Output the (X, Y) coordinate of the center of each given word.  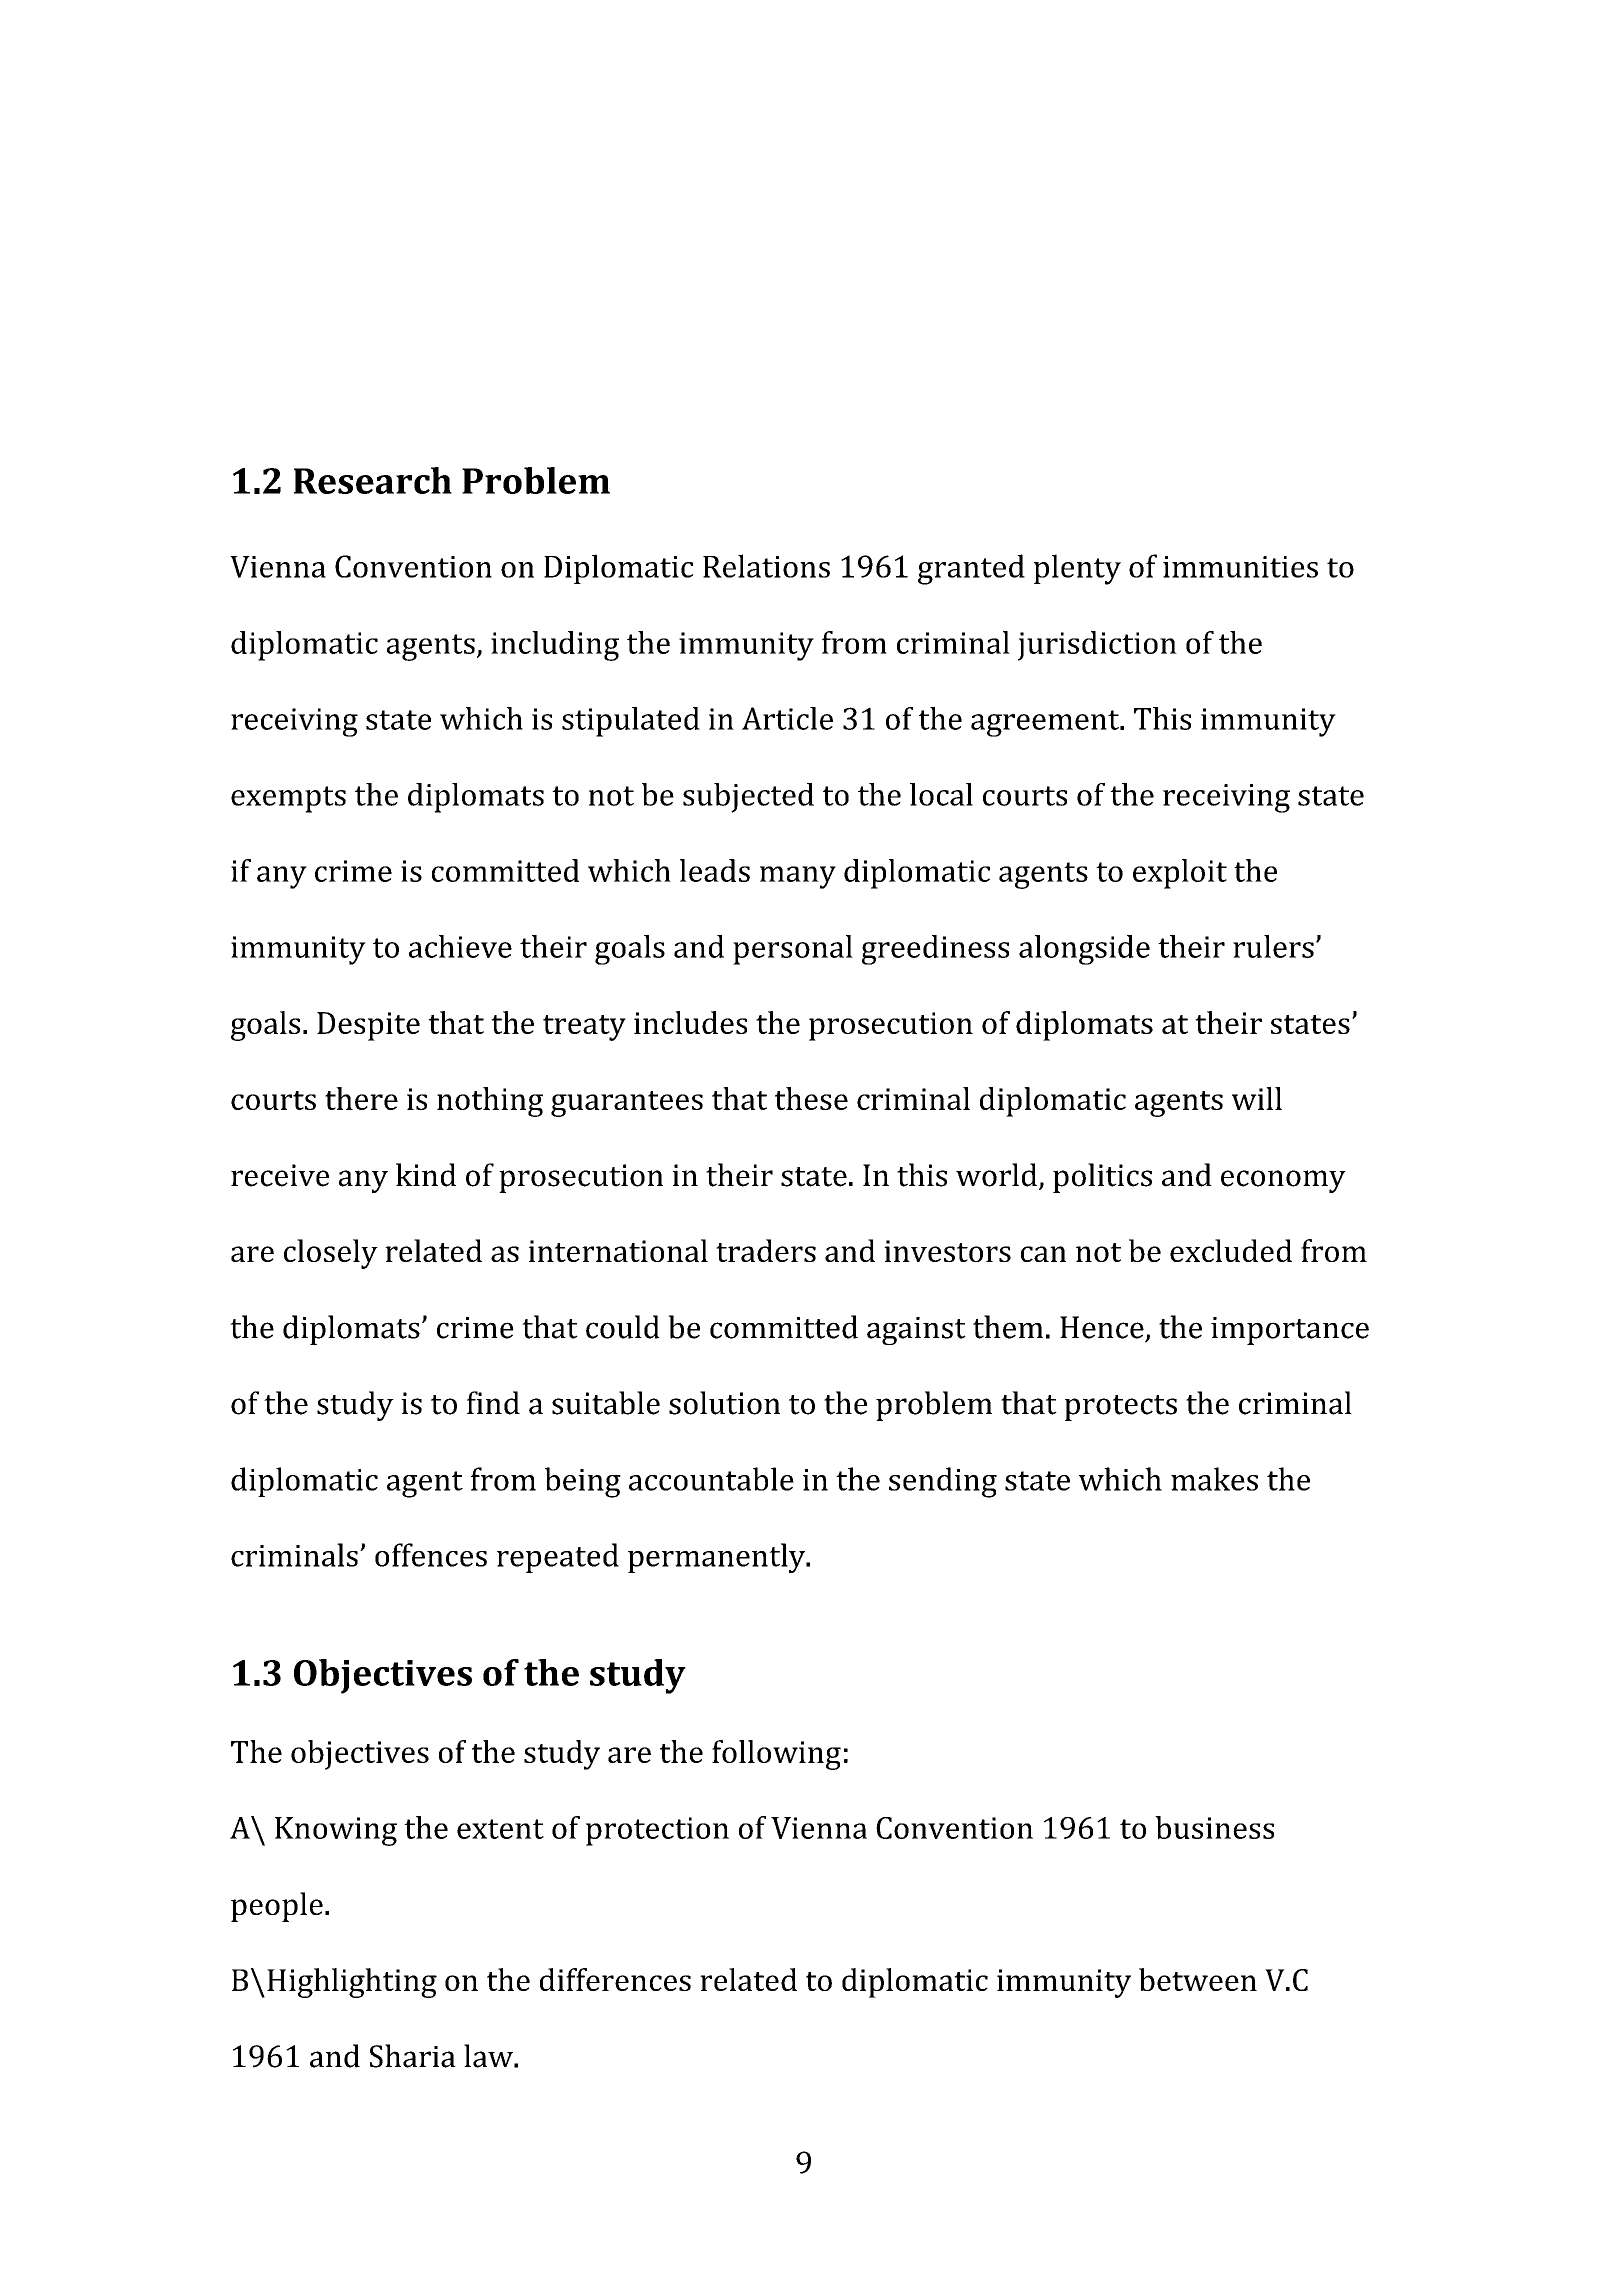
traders (766, 1250)
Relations (766, 566)
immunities (1240, 567)
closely (331, 1254)
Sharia (413, 2056)
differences (615, 1979)
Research (373, 480)
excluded (1231, 1250)
